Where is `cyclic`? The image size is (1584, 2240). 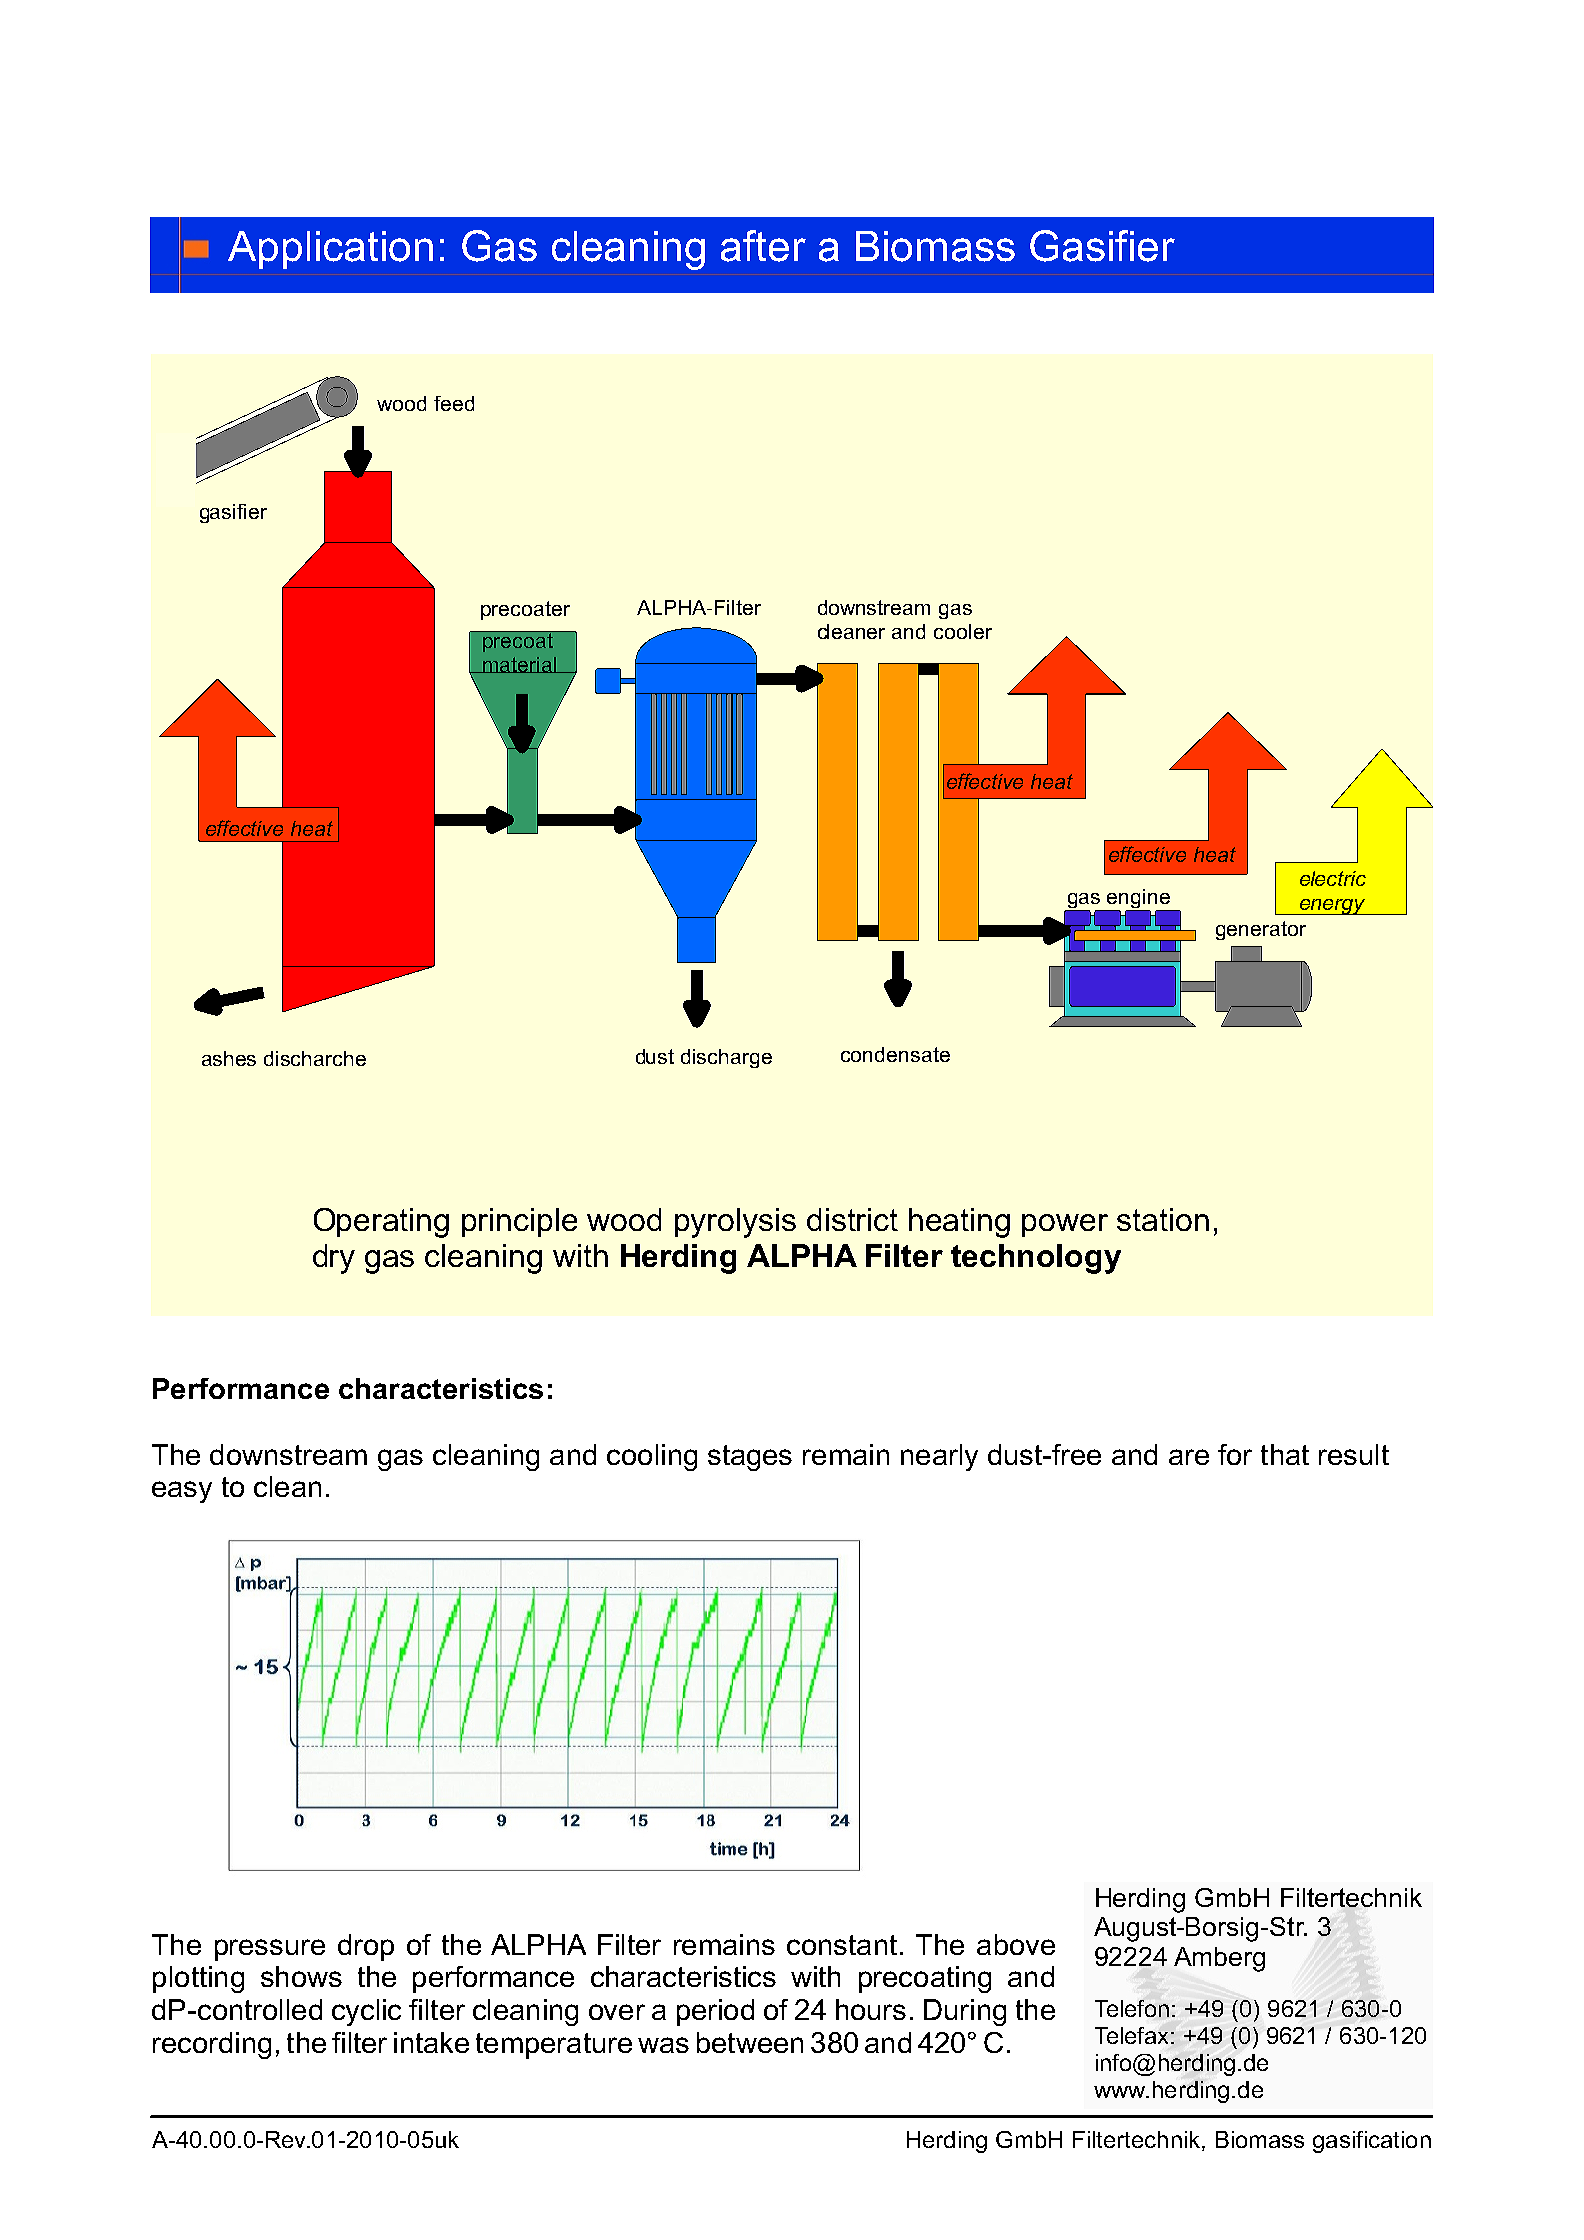 cyclic is located at coordinates (366, 2012).
